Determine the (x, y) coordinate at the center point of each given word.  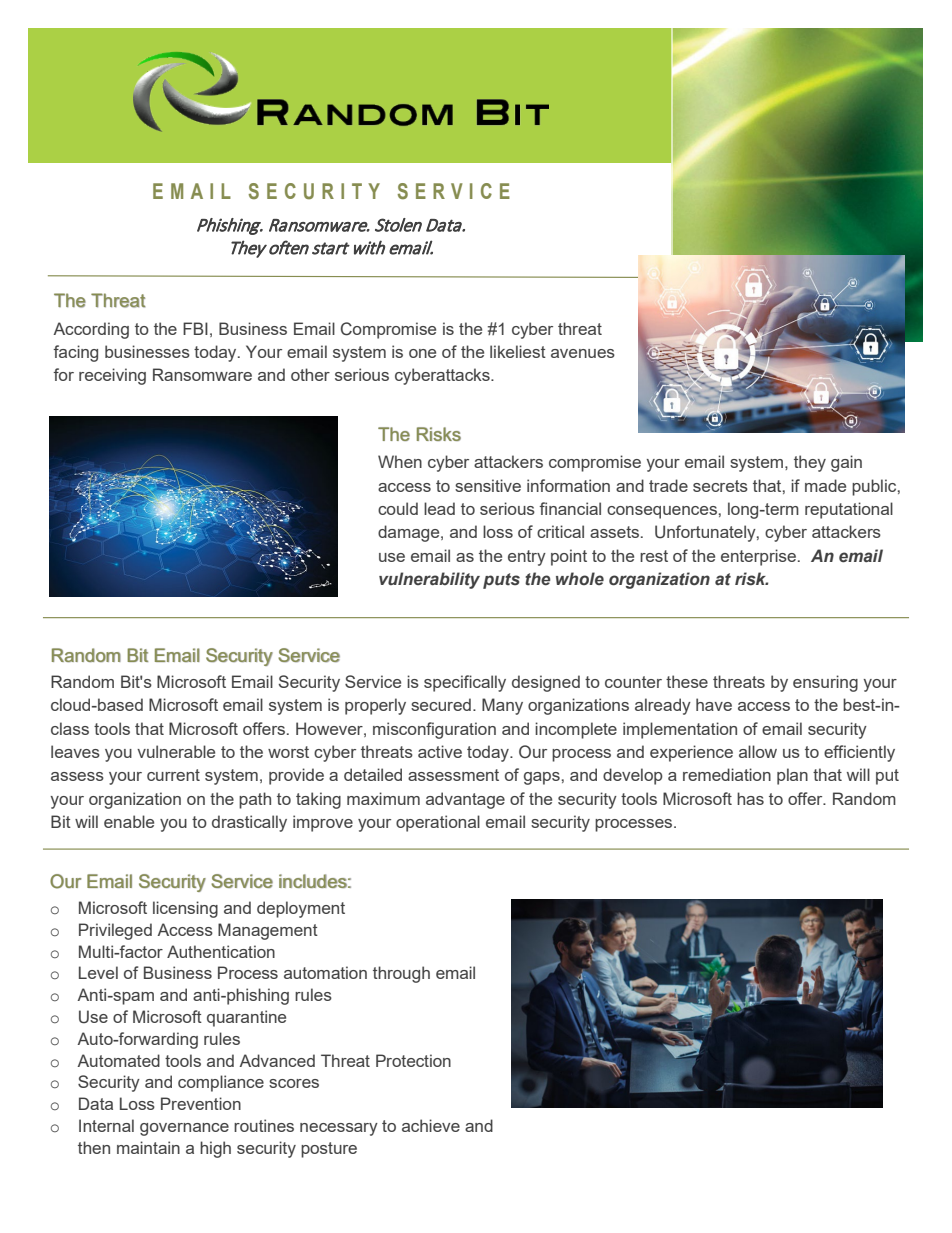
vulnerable (176, 751)
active (440, 751)
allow (758, 751)
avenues (583, 353)
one (422, 353)
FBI (195, 328)
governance (184, 1129)
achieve (431, 1125)
